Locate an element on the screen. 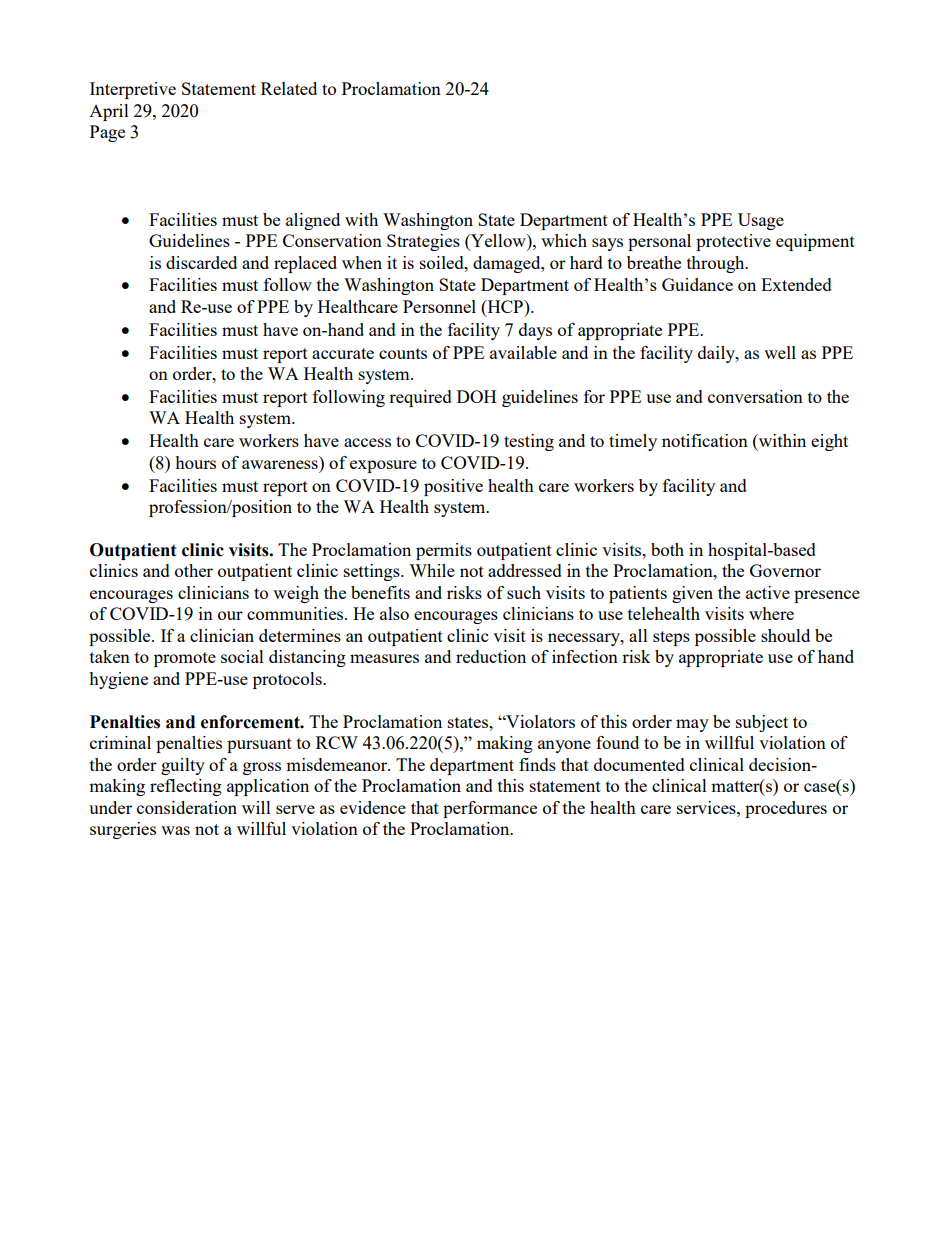  Related is located at coordinates (289, 88).
